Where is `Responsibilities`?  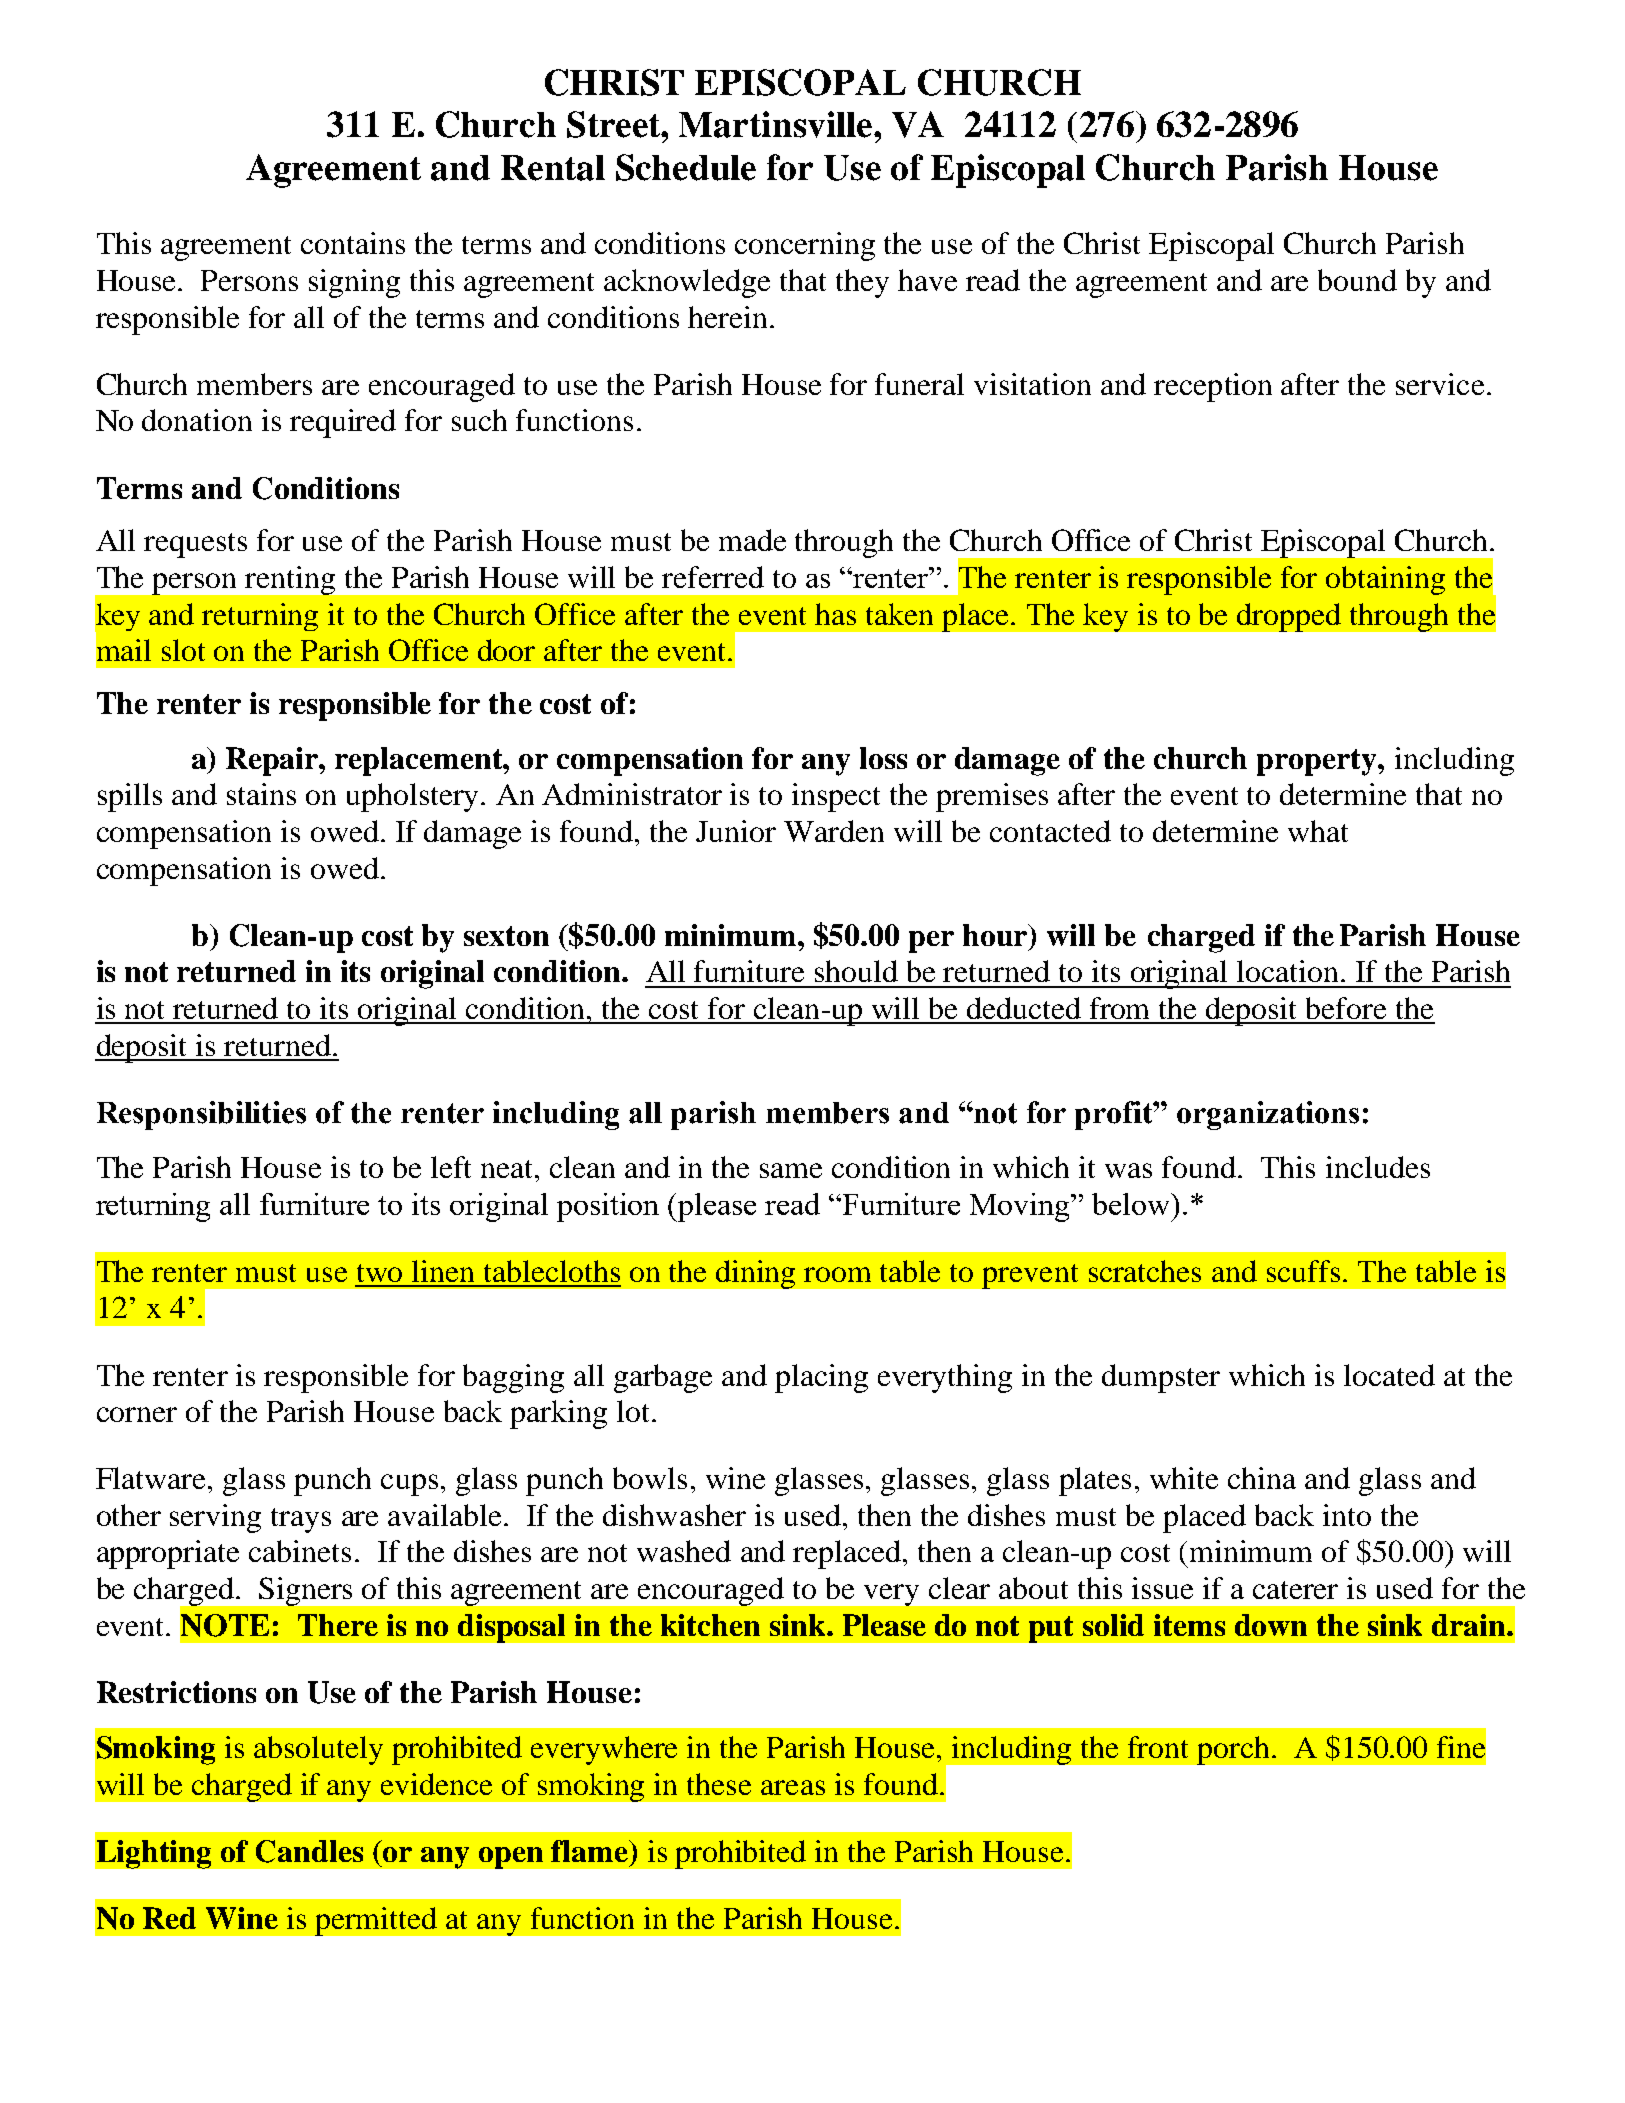 Responsibilities is located at coordinates (201, 1115).
